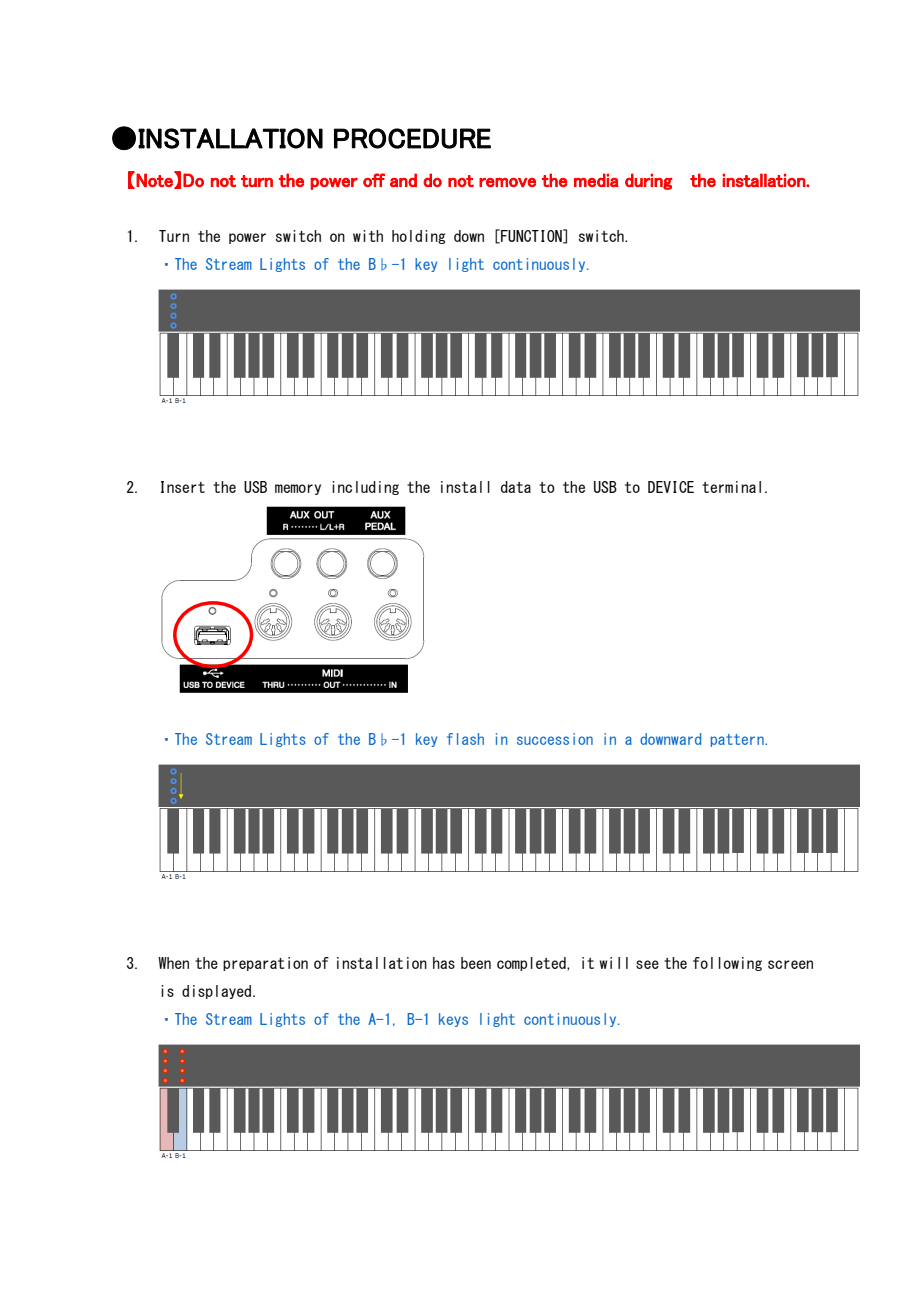 The image size is (924, 1308). I want to click on Insert, so click(183, 487).
